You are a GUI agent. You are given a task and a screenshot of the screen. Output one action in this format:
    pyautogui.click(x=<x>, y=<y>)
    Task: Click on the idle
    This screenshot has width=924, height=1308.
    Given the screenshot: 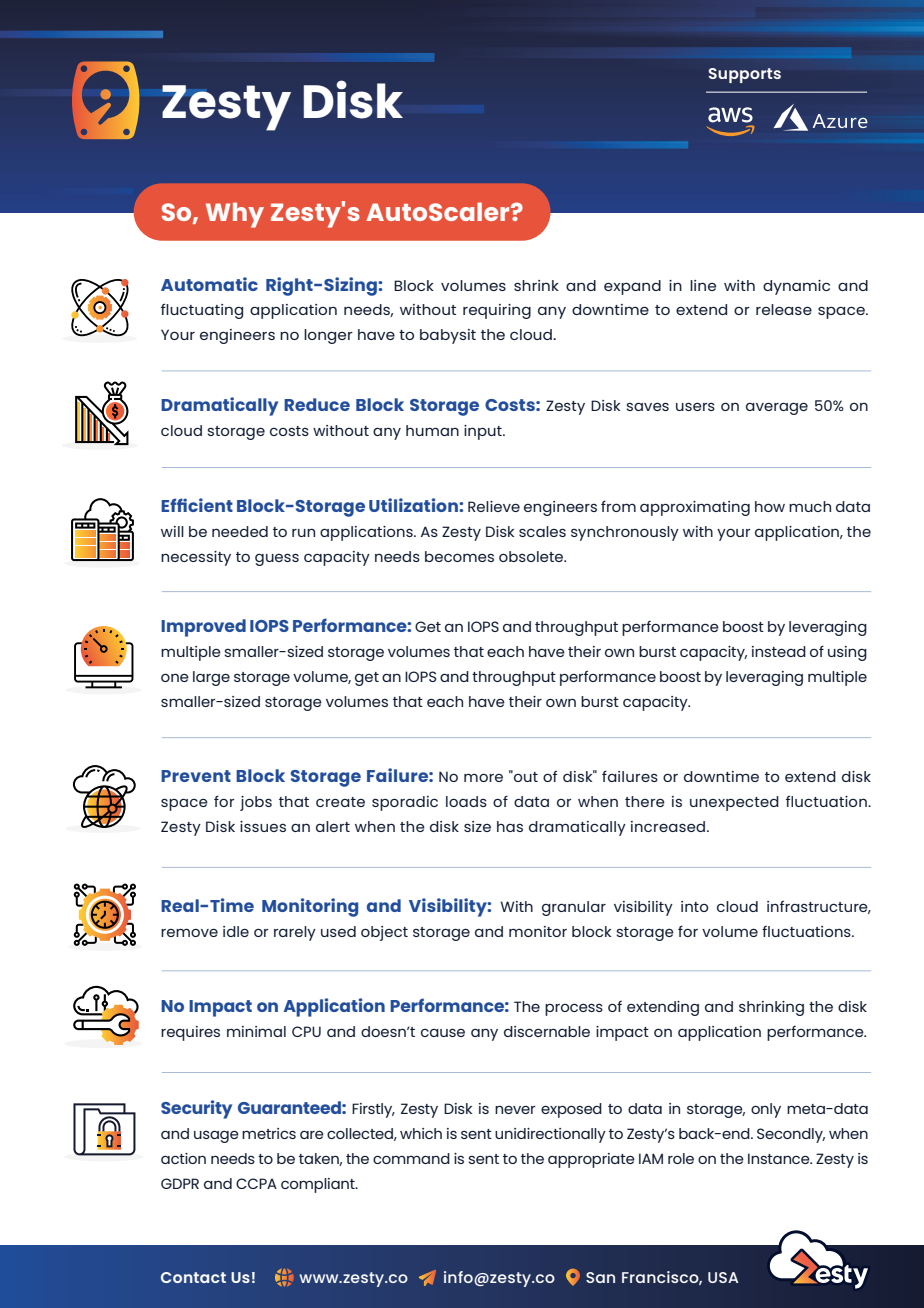 What is the action you would take?
    pyautogui.click(x=236, y=931)
